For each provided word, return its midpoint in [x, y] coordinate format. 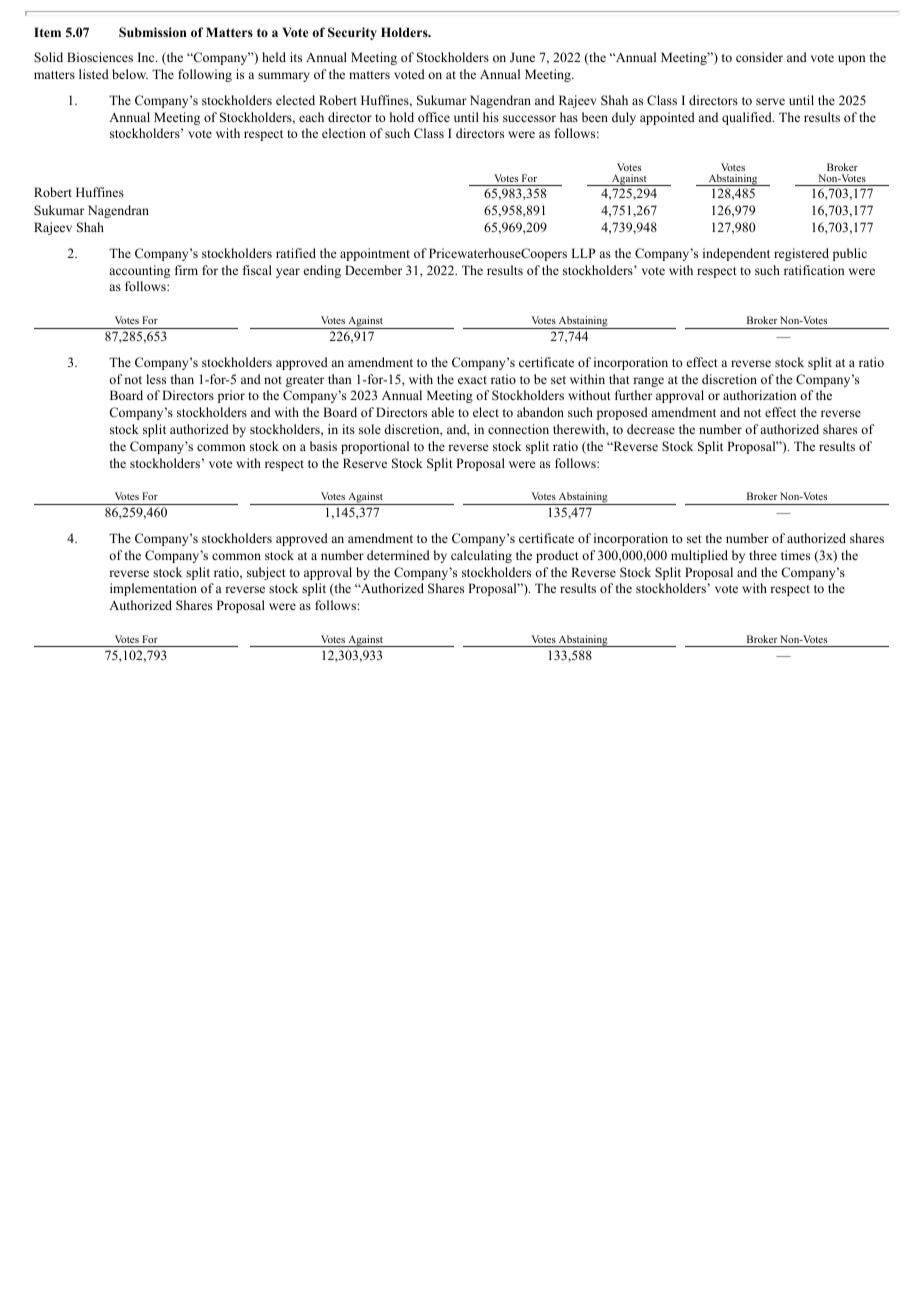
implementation [153, 589]
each [311, 117]
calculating [481, 556]
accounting [139, 271]
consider [759, 57]
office [434, 117]
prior [231, 396]
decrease [651, 429]
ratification [814, 270]
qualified [748, 118]
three [763, 555]
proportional [375, 447]
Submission [153, 32]
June [522, 57]
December [373, 270]
